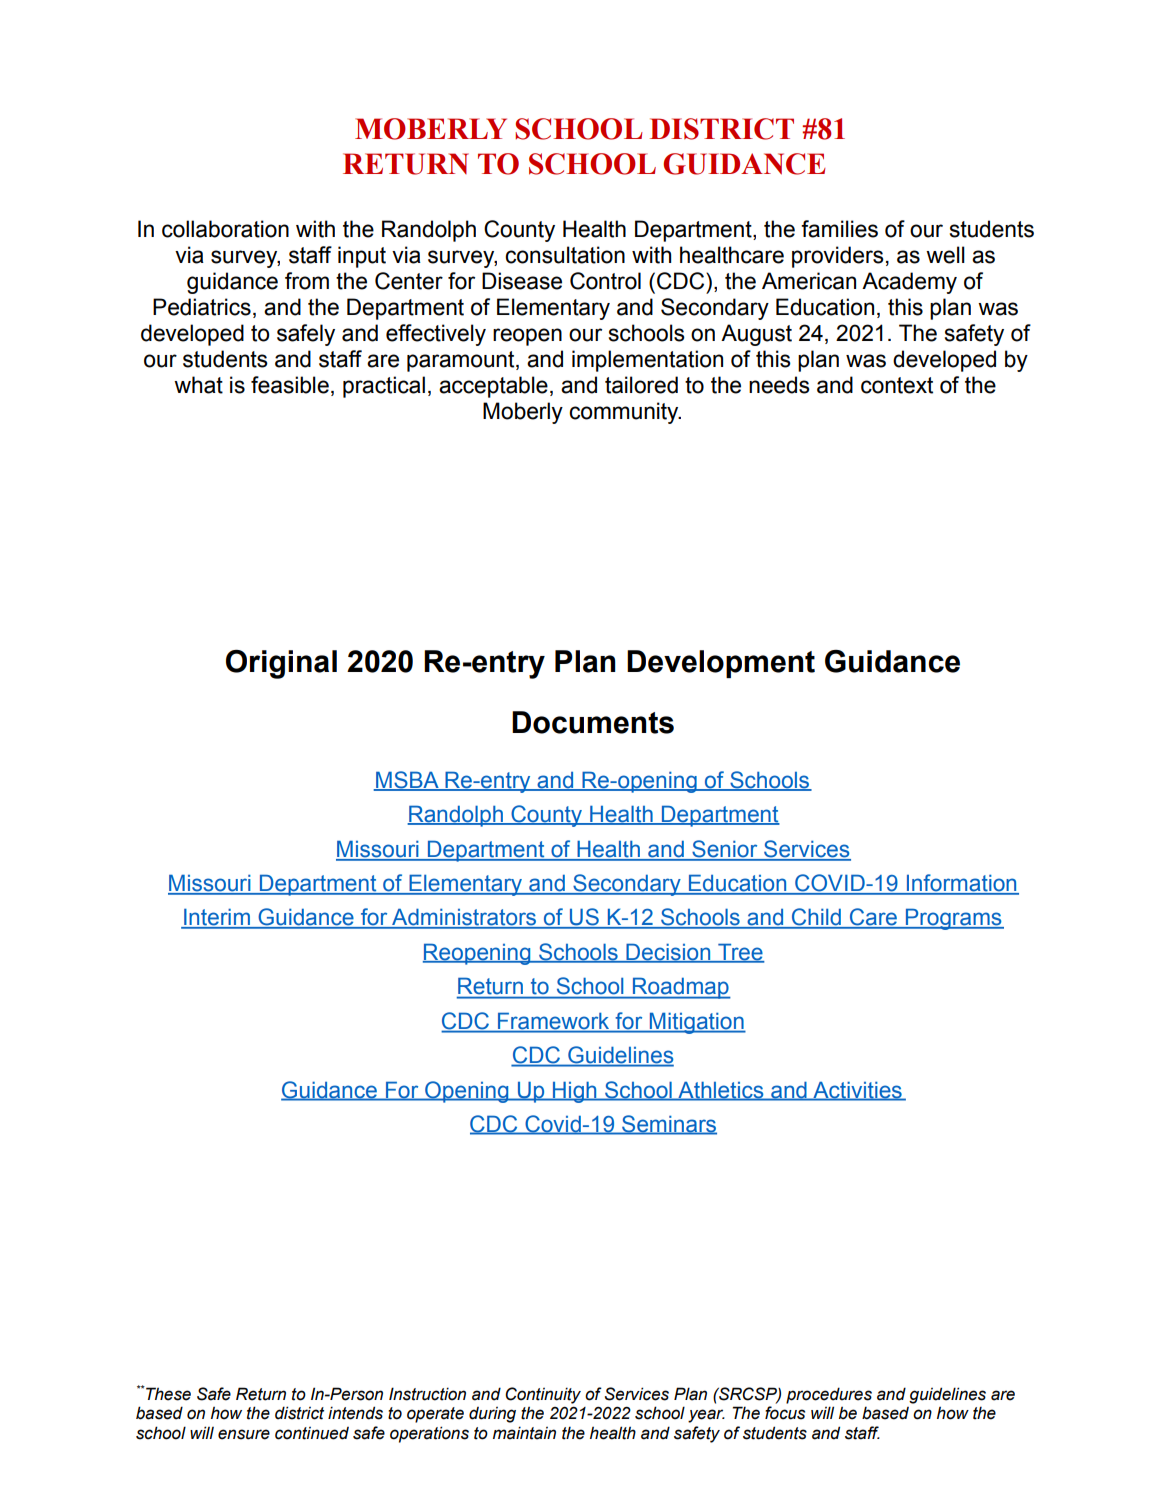 This document has width=1155, height=1495. What do you see at coordinates (217, 918) in the document?
I see `Interim` at bounding box center [217, 918].
